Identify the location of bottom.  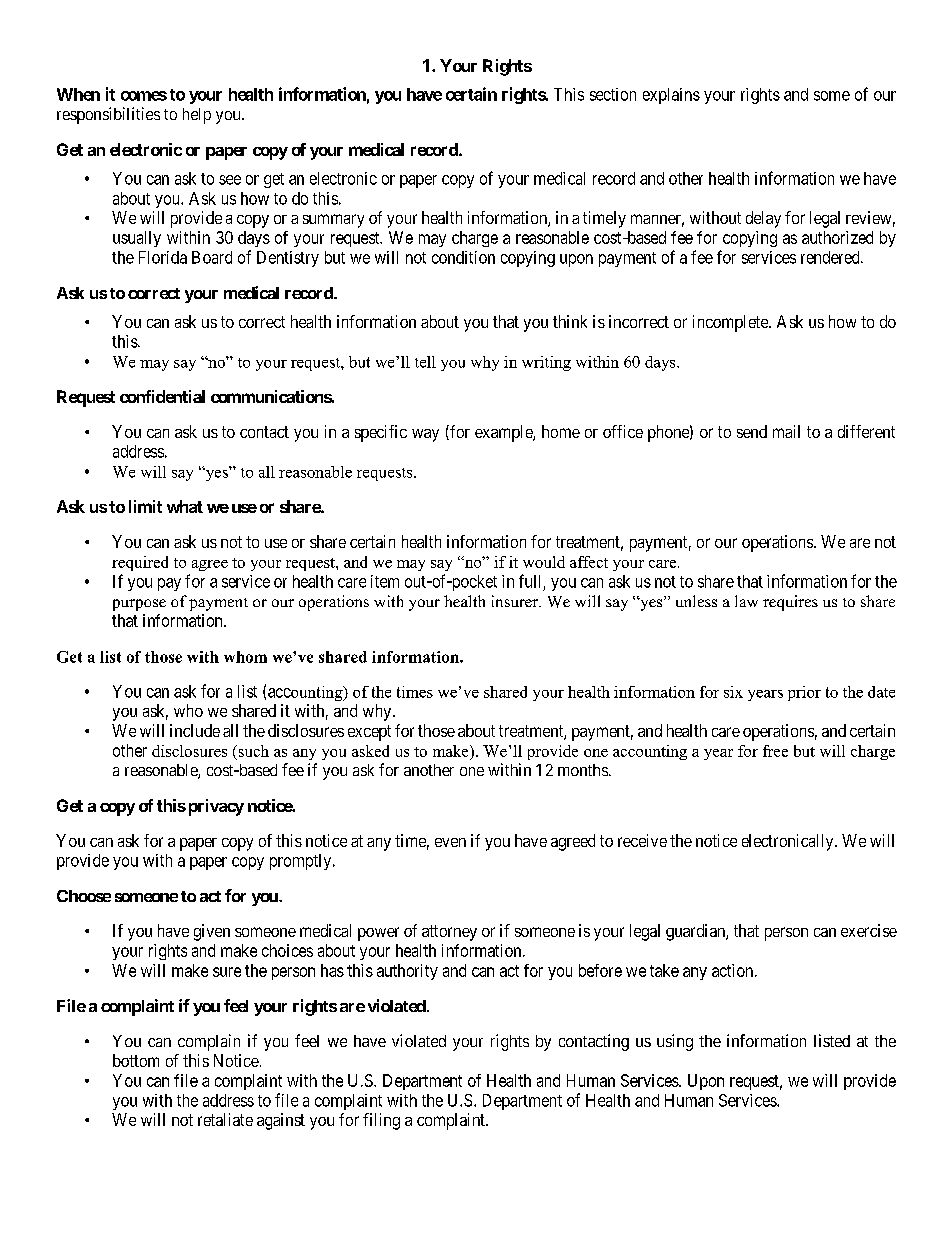
(136, 1060).
